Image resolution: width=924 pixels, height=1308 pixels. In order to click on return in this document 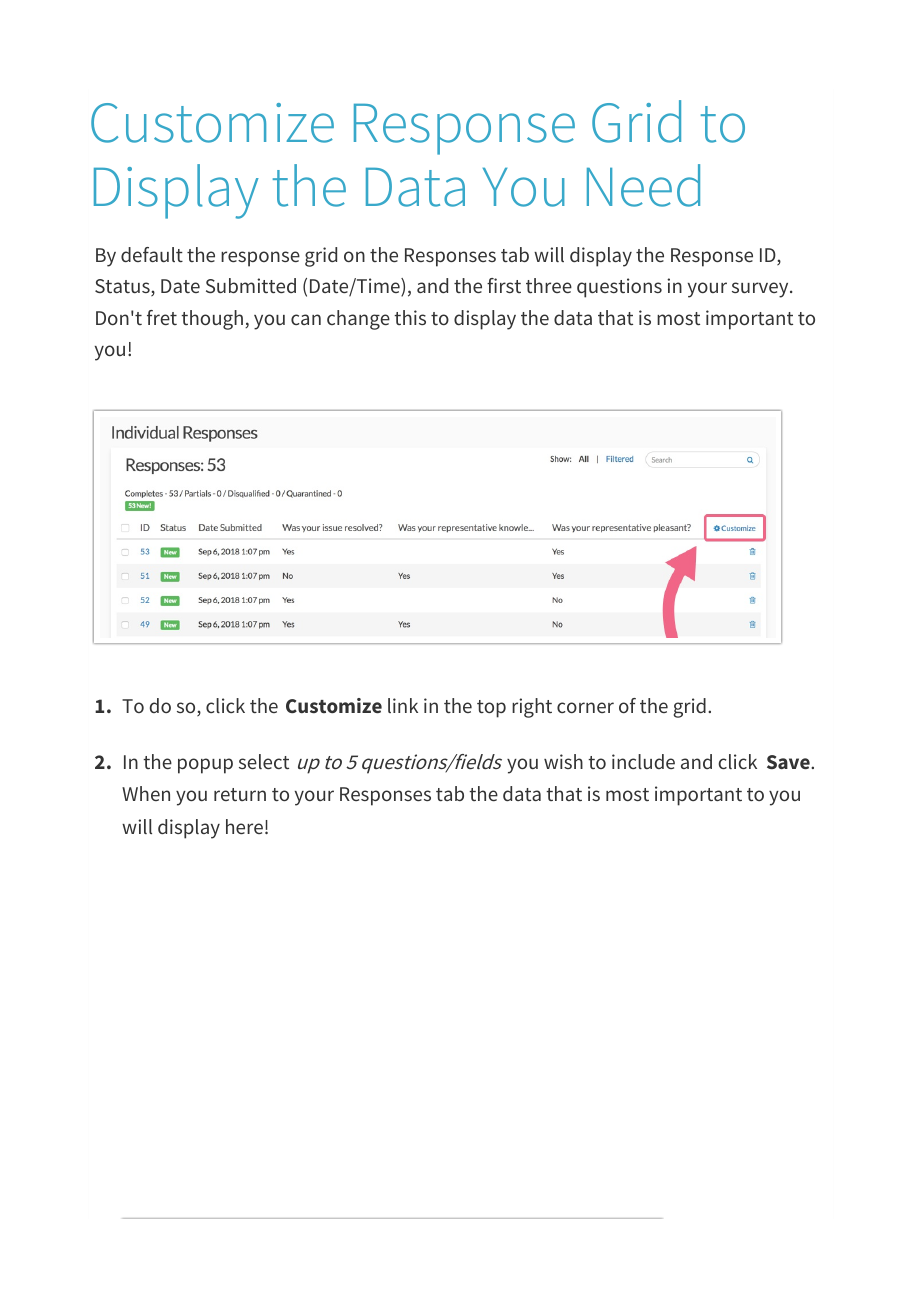, I will do `click(240, 794)`.
